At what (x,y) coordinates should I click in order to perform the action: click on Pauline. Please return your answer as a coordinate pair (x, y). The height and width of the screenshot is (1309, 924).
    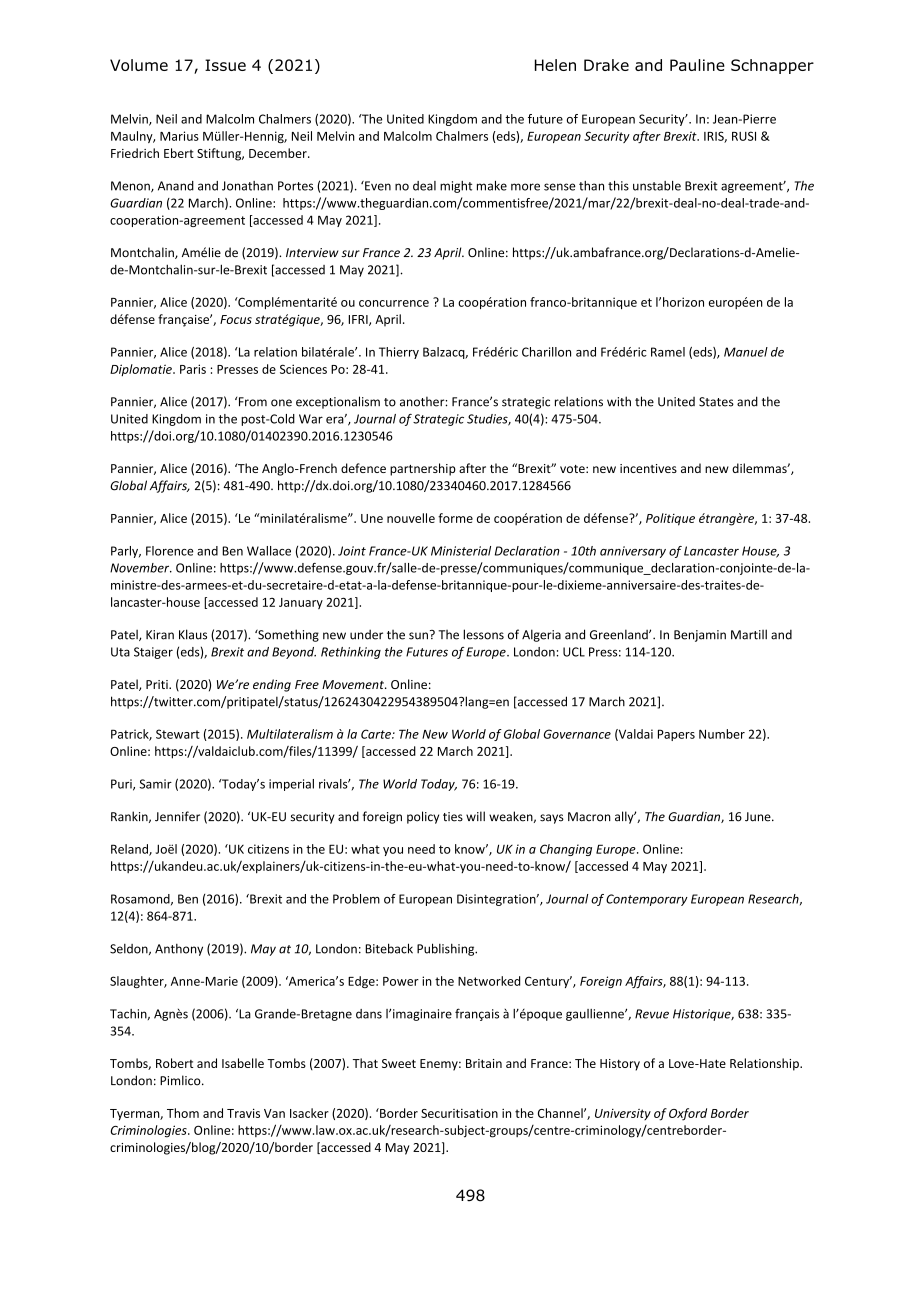
    Looking at the image, I should click on (697, 65).
